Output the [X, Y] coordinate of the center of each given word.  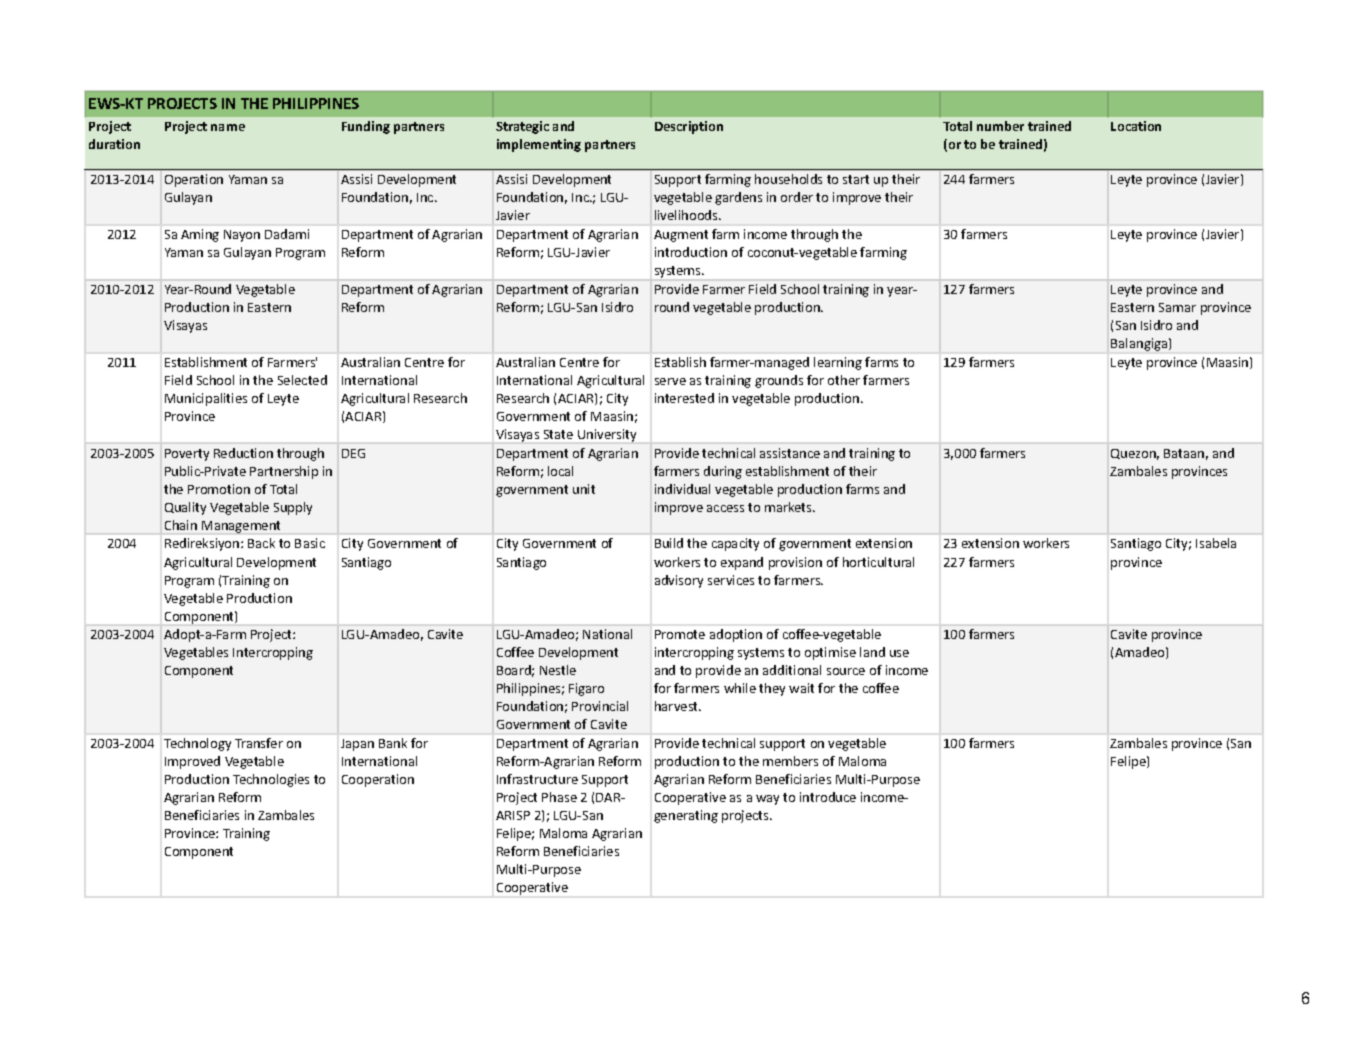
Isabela [1216, 543]
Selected [302, 380]
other [844, 380]
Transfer [259, 743]
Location [1136, 126]
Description [689, 127]
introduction [691, 252]
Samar [1177, 307]
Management [241, 527]
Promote [680, 634]
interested [684, 398]
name [228, 127]
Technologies [271, 780]
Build [669, 543]
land [872, 652]
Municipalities [206, 399]
